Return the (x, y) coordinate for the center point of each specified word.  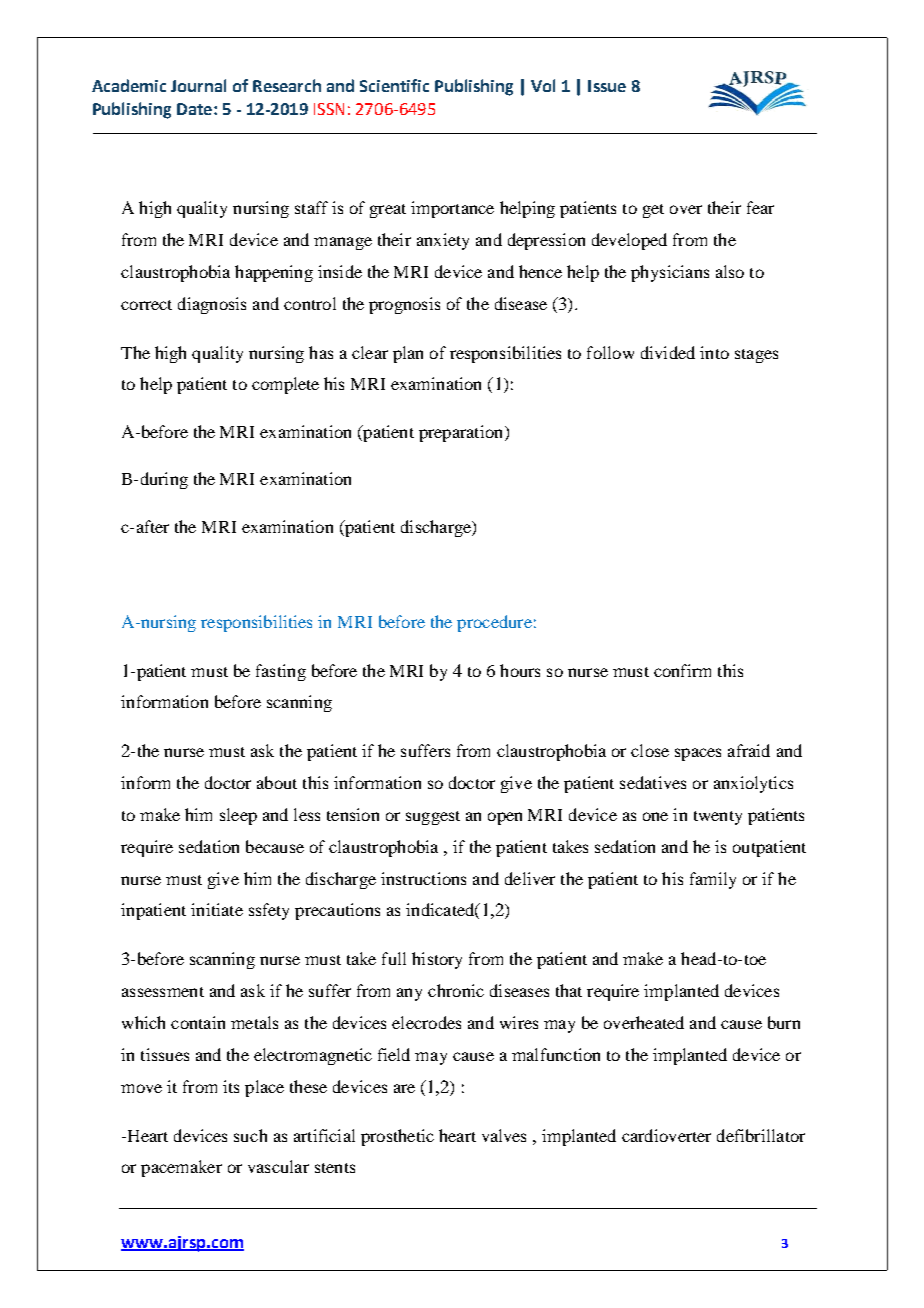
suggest (433, 818)
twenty (718, 818)
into (714, 352)
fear (760, 207)
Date (194, 109)
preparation (462, 433)
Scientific (394, 85)
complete (285, 385)
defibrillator (761, 1135)
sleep (238, 816)
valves (504, 1135)
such (250, 1135)
